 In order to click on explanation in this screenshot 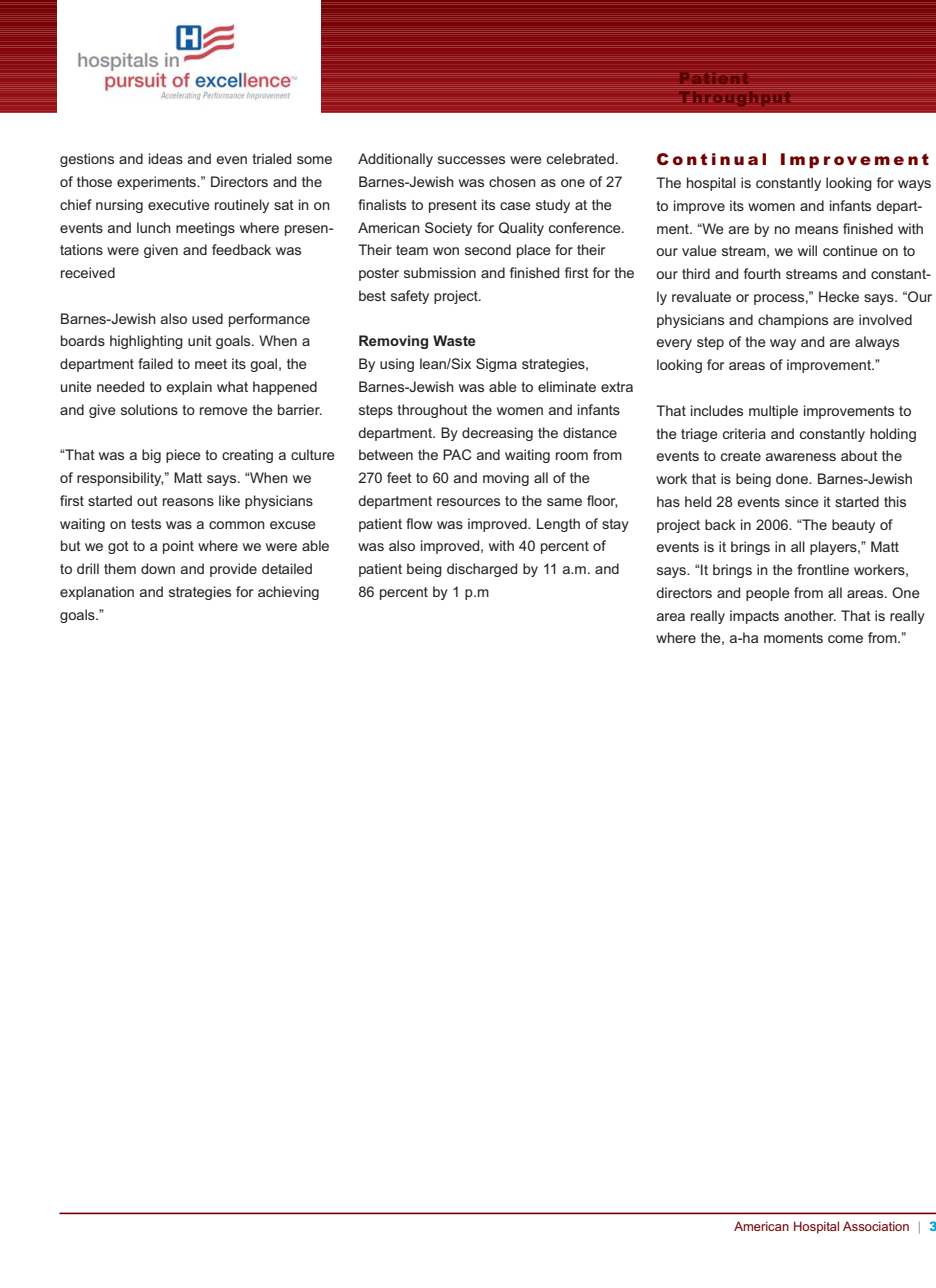, I will do `click(97, 593)`.
